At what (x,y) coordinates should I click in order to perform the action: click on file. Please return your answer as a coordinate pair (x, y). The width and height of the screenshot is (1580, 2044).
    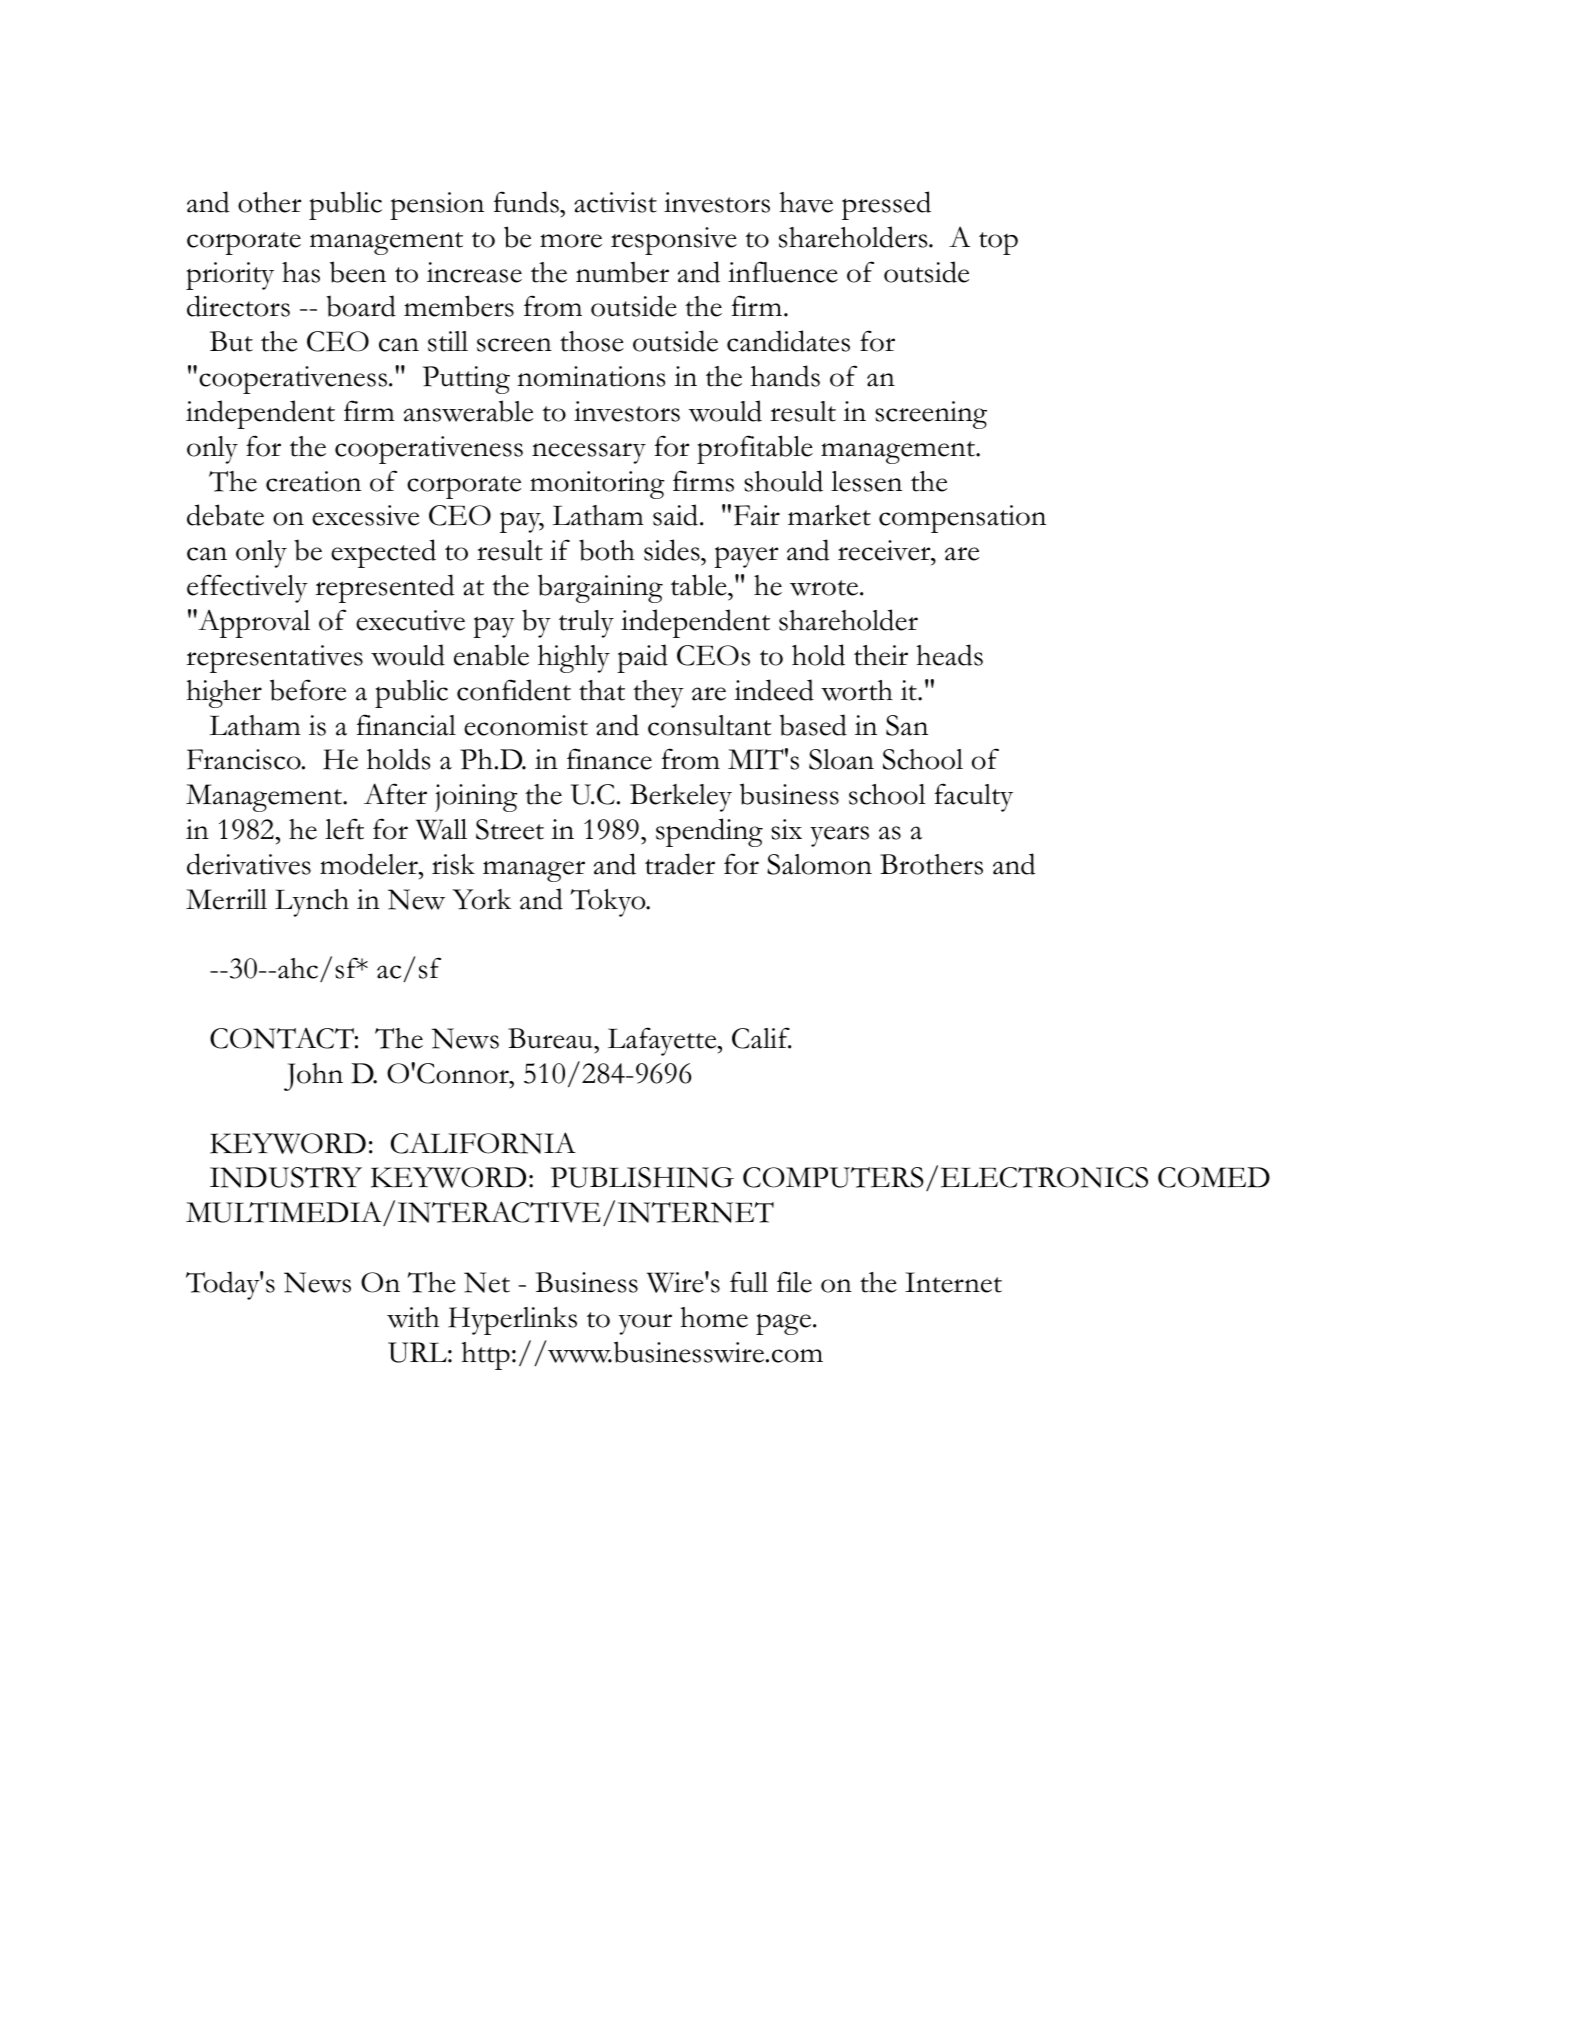
    Looking at the image, I should click on (794, 1282).
